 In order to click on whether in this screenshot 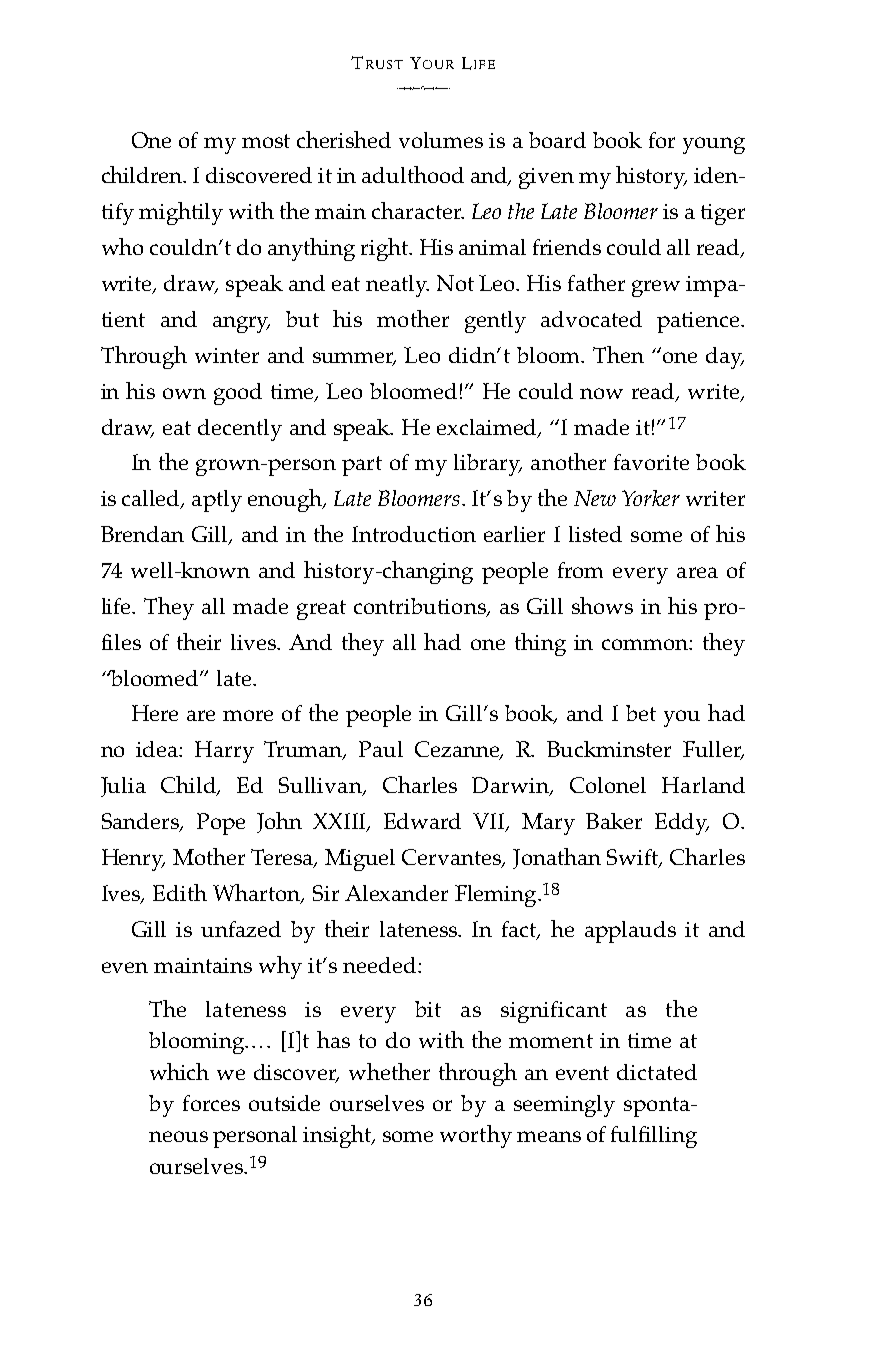, I will do `click(389, 1071)`.
